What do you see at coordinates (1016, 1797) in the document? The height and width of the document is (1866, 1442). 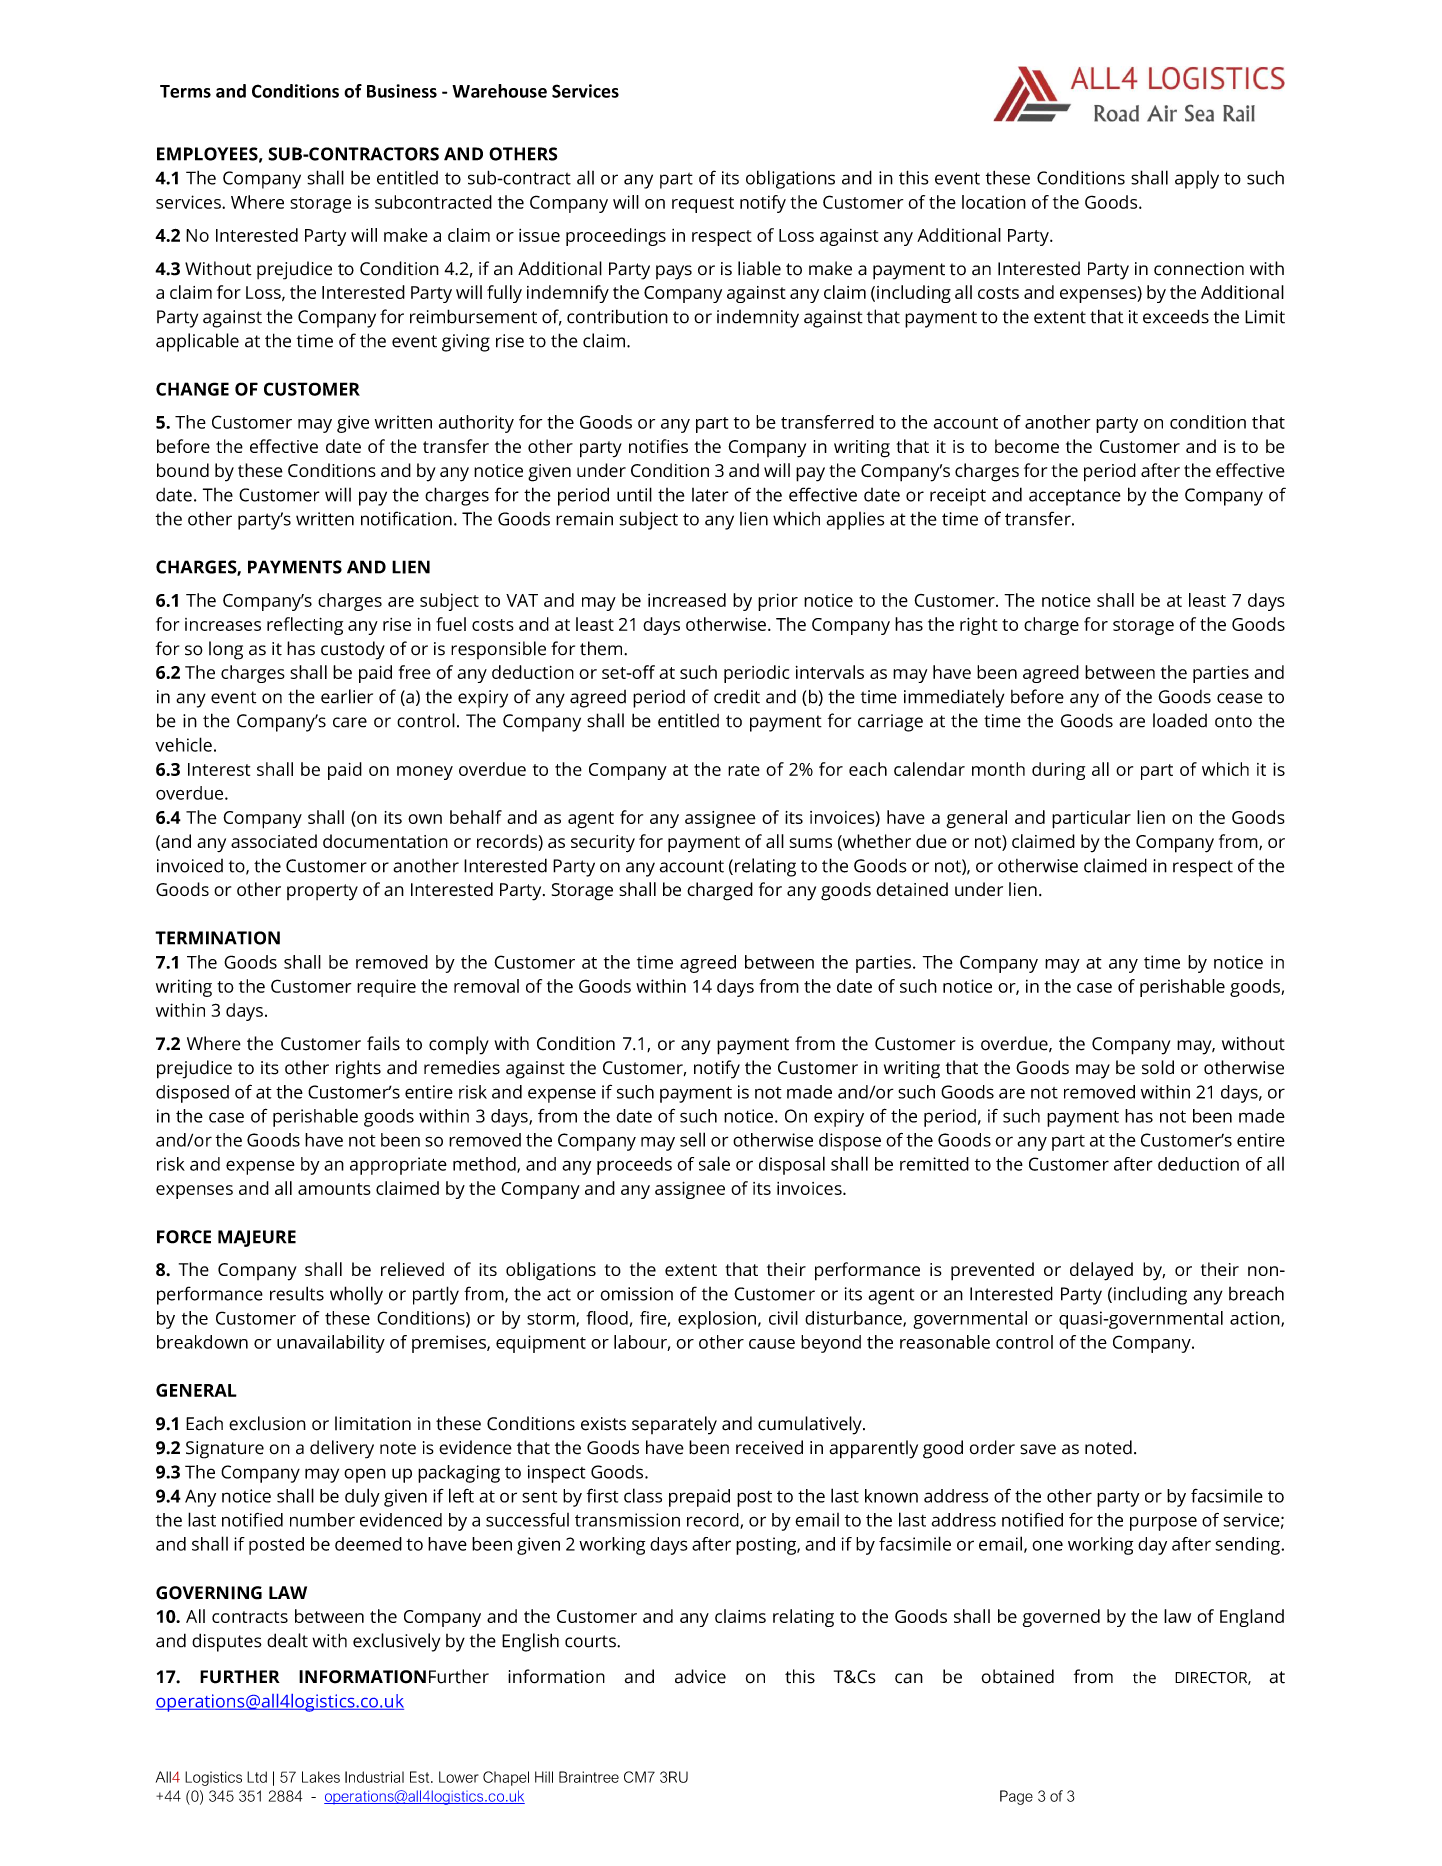 I see `Page` at bounding box center [1016, 1797].
